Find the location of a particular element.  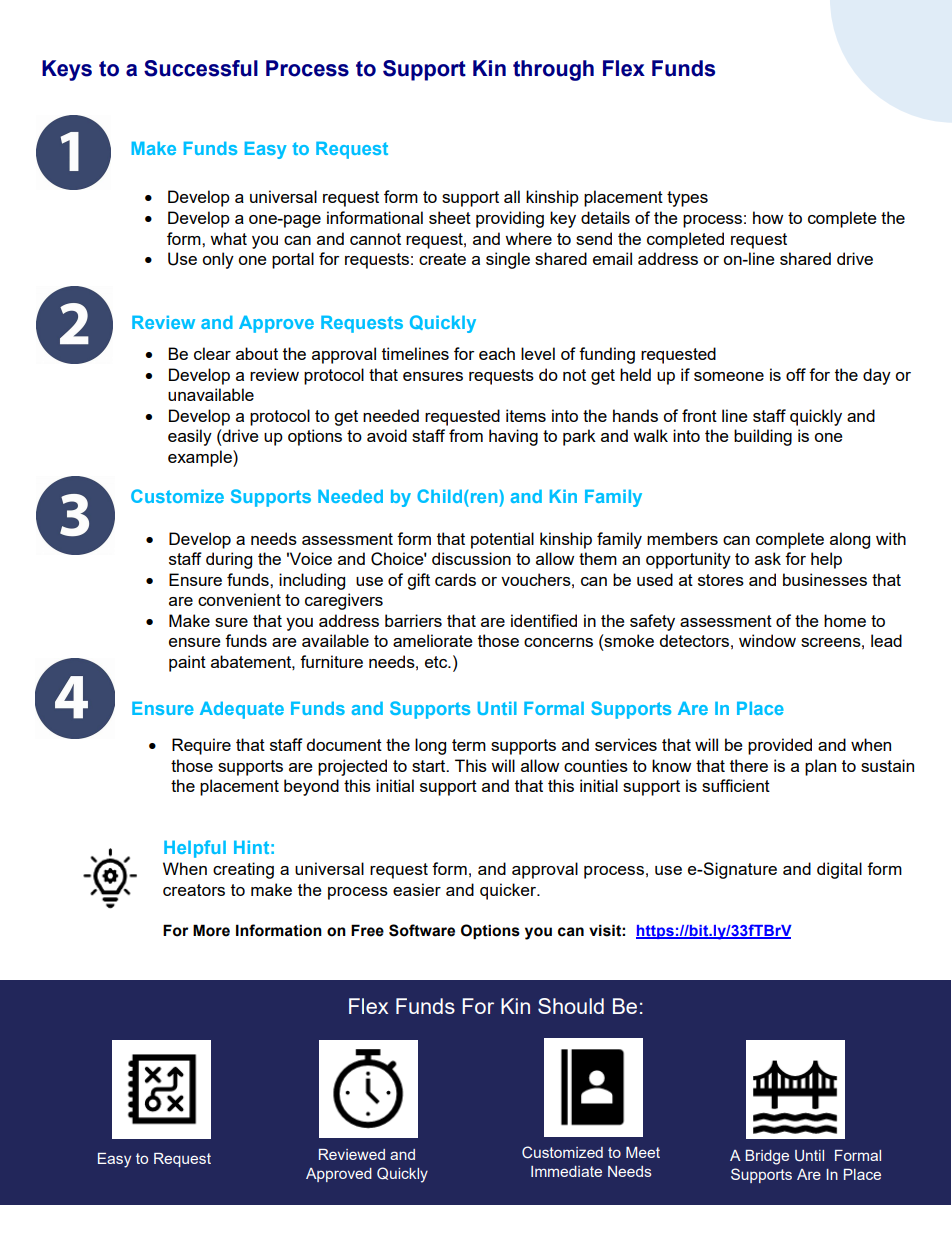

Successful is located at coordinates (201, 68).
